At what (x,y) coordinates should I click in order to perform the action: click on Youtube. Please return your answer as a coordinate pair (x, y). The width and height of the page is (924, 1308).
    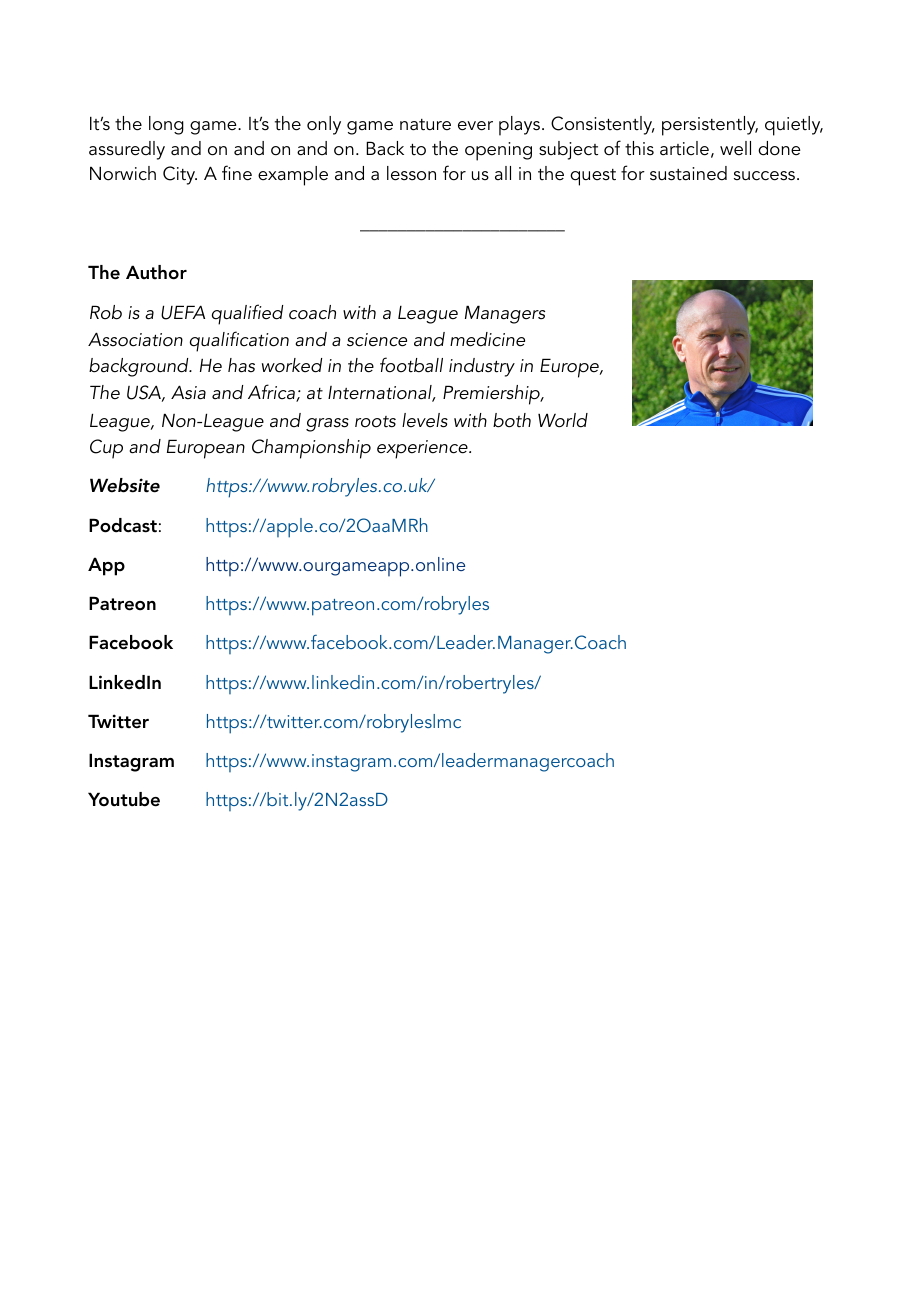
    Looking at the image, I should click on (124, 799).
